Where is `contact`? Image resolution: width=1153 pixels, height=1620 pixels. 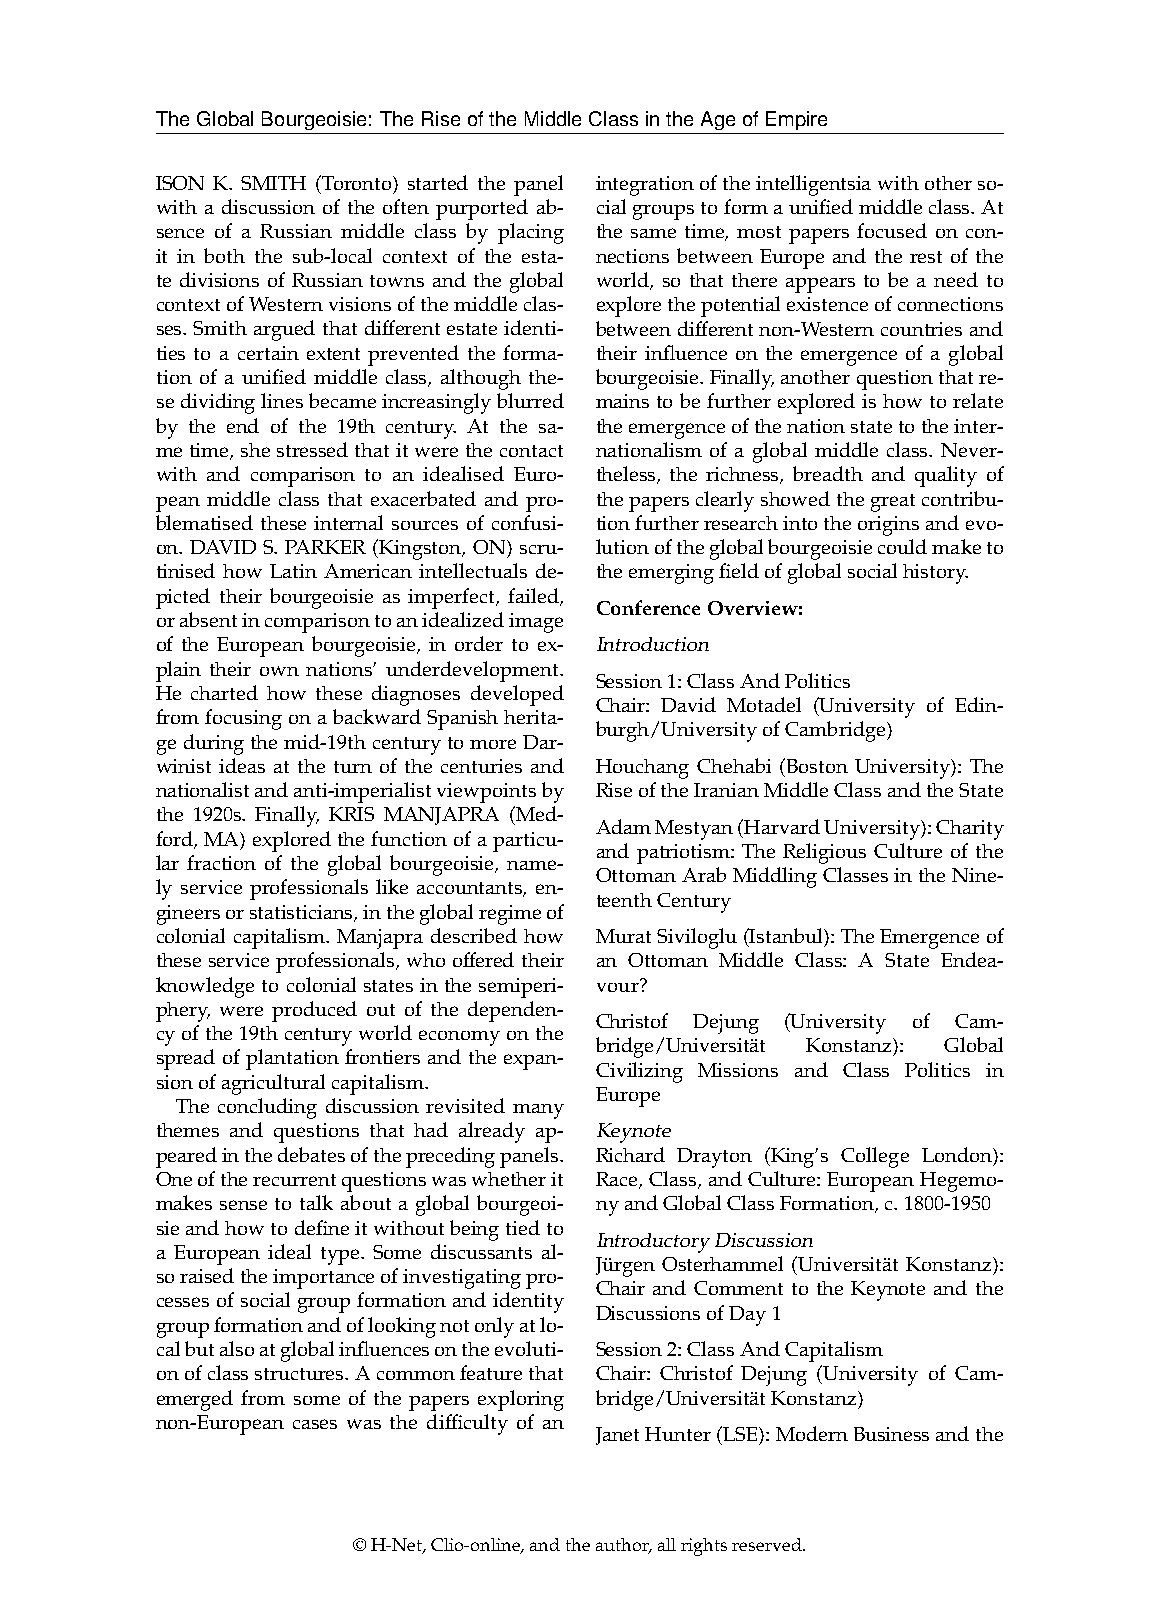
contact is located at coordinates (531, 451).
